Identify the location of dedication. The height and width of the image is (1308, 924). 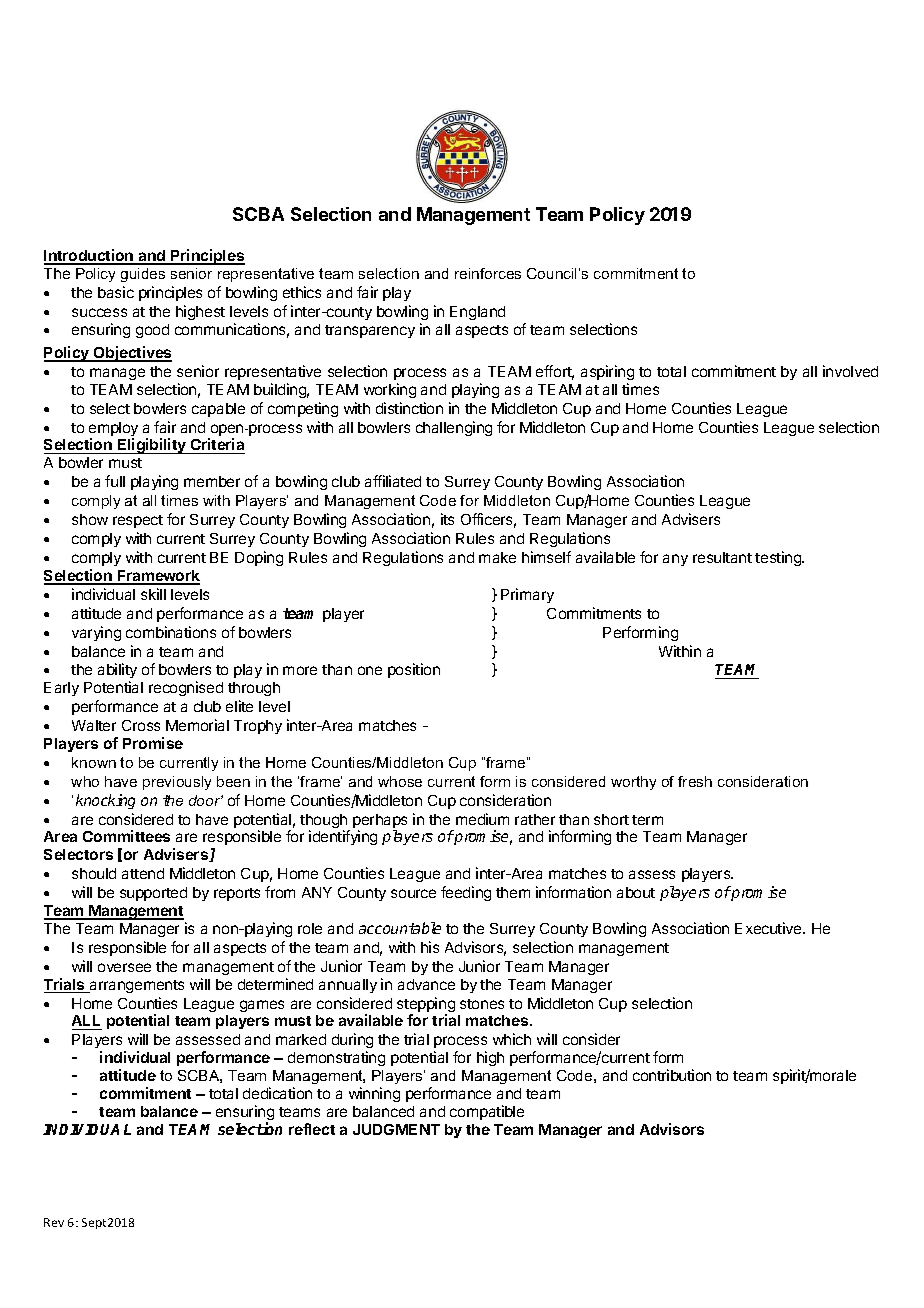
(277, 1093).
